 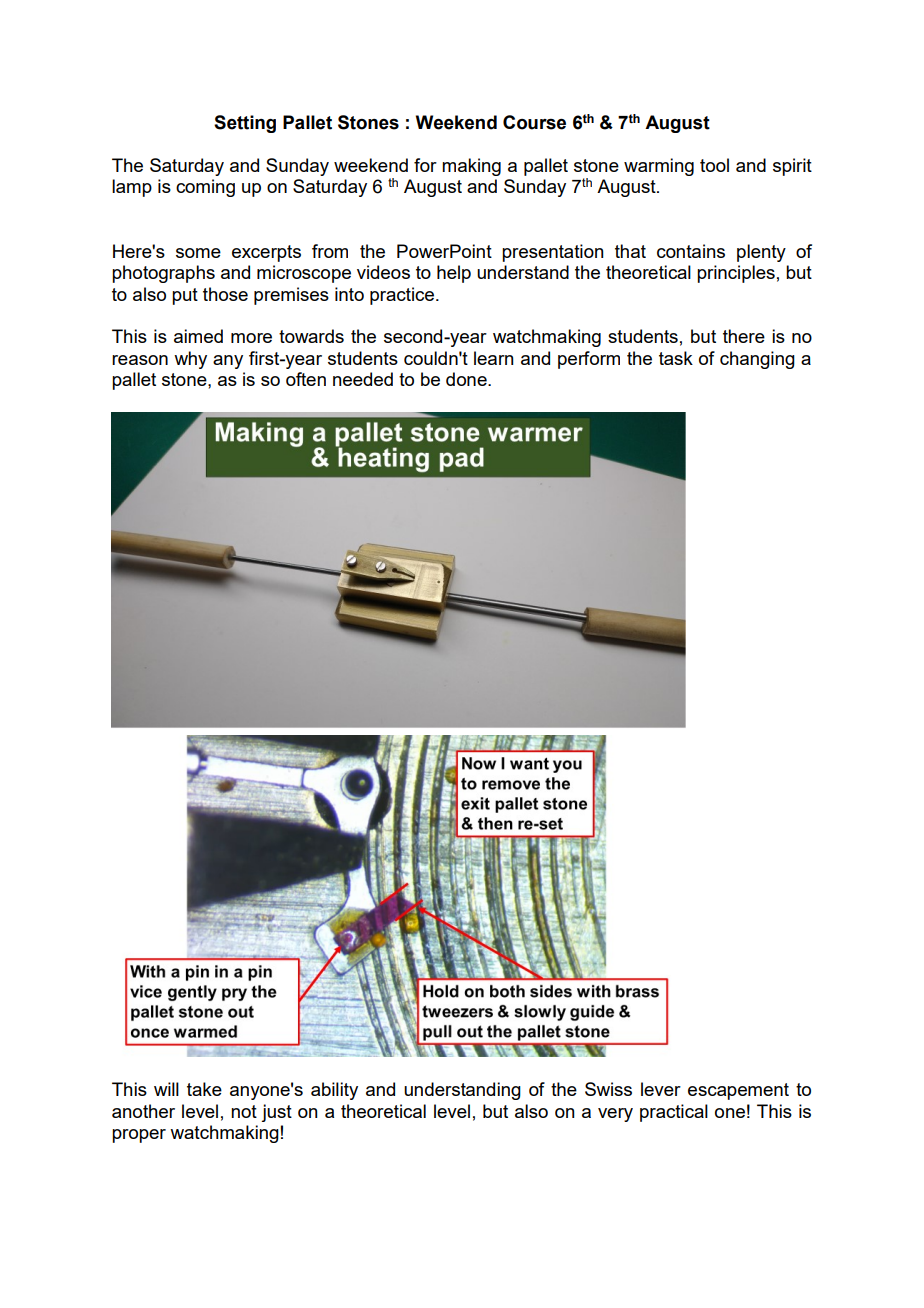 What do you see at coordinates (534, 122) in the screenshot?
I see `Course` at bounding box center [534, 122].
